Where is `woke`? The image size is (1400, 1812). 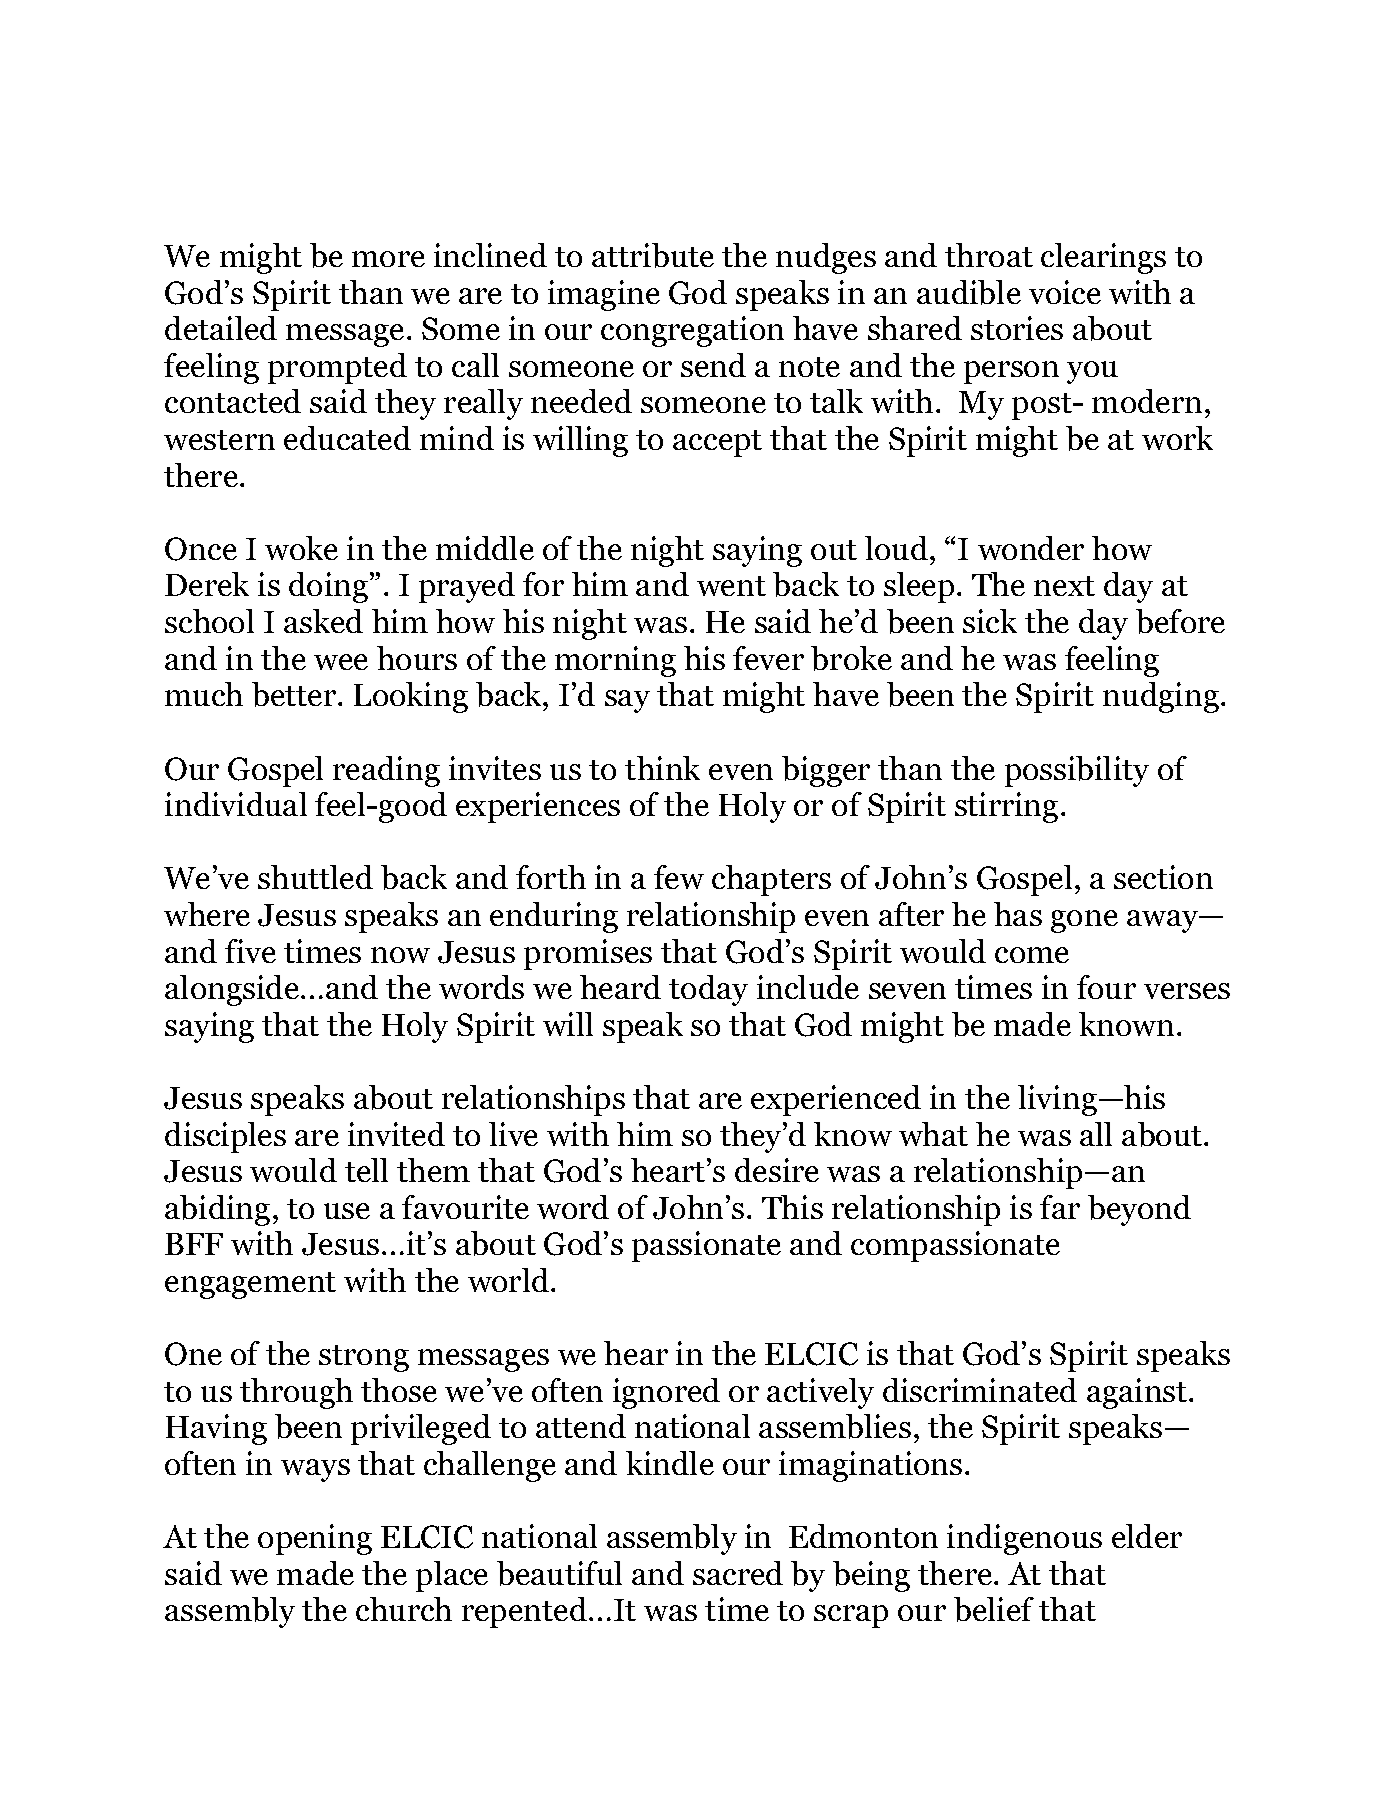 woke is located at coordinates (301, 548).
